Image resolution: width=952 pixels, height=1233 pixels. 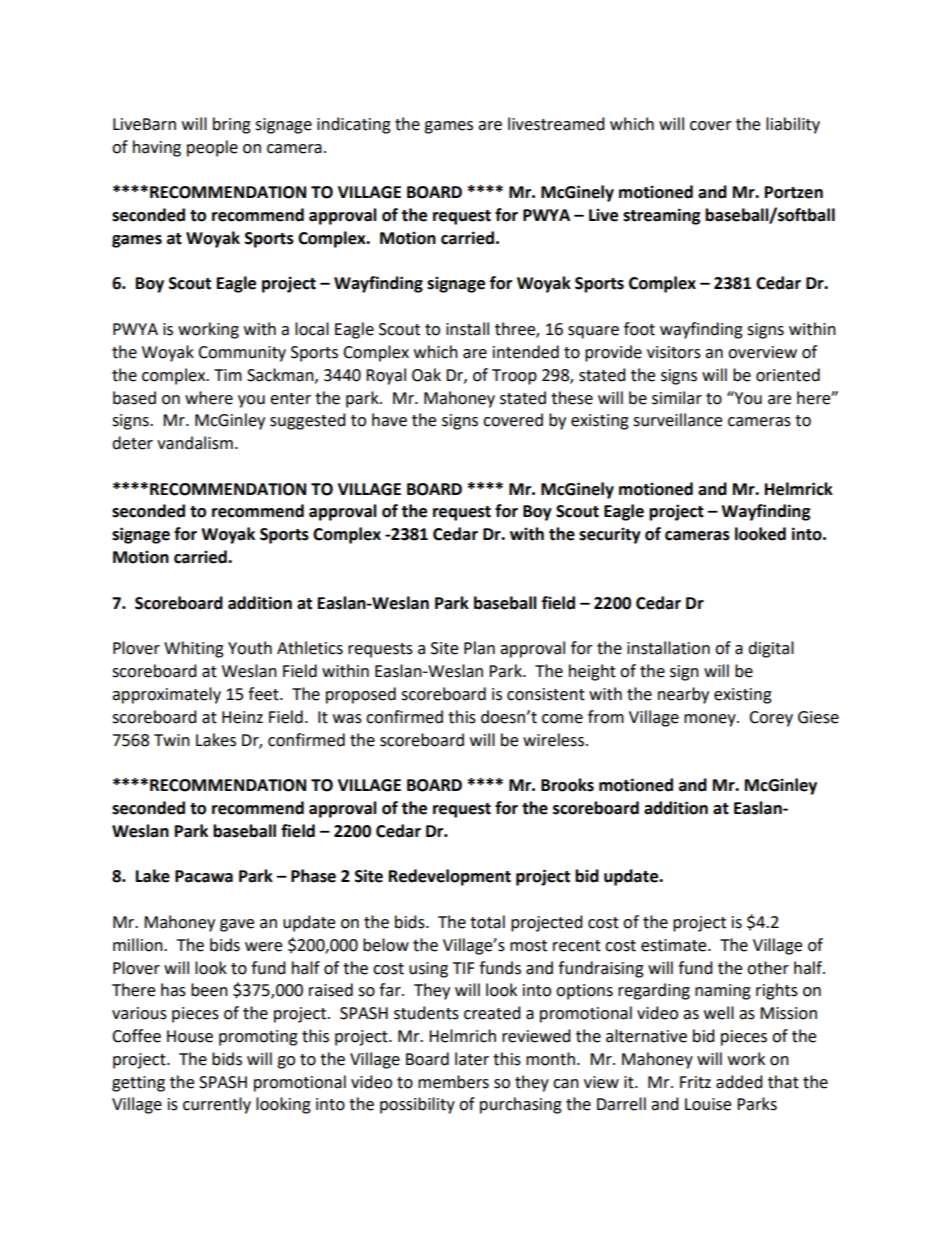 I want to click on people, so click(x=212, y=148).
